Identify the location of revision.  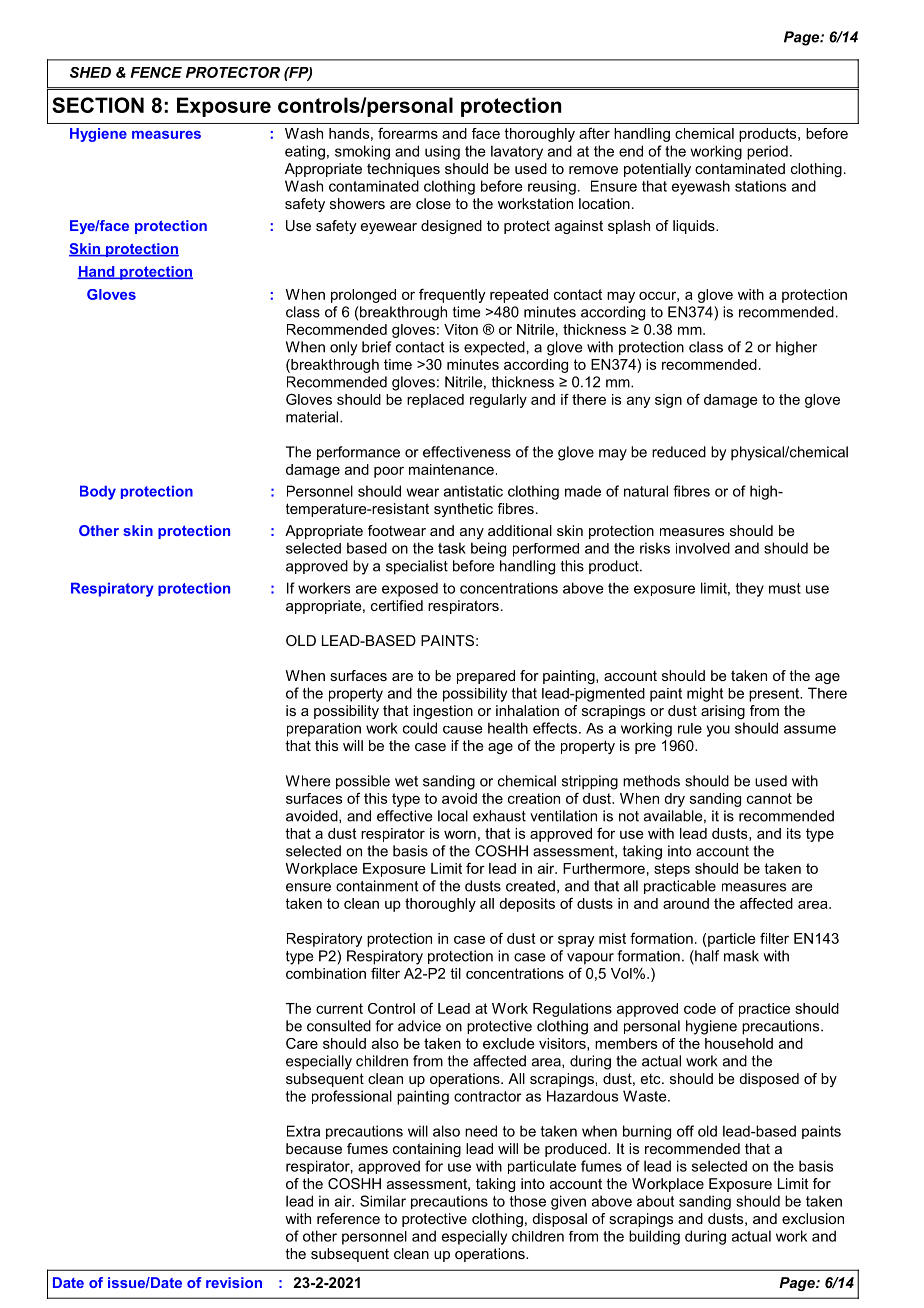
(234, 1282).
